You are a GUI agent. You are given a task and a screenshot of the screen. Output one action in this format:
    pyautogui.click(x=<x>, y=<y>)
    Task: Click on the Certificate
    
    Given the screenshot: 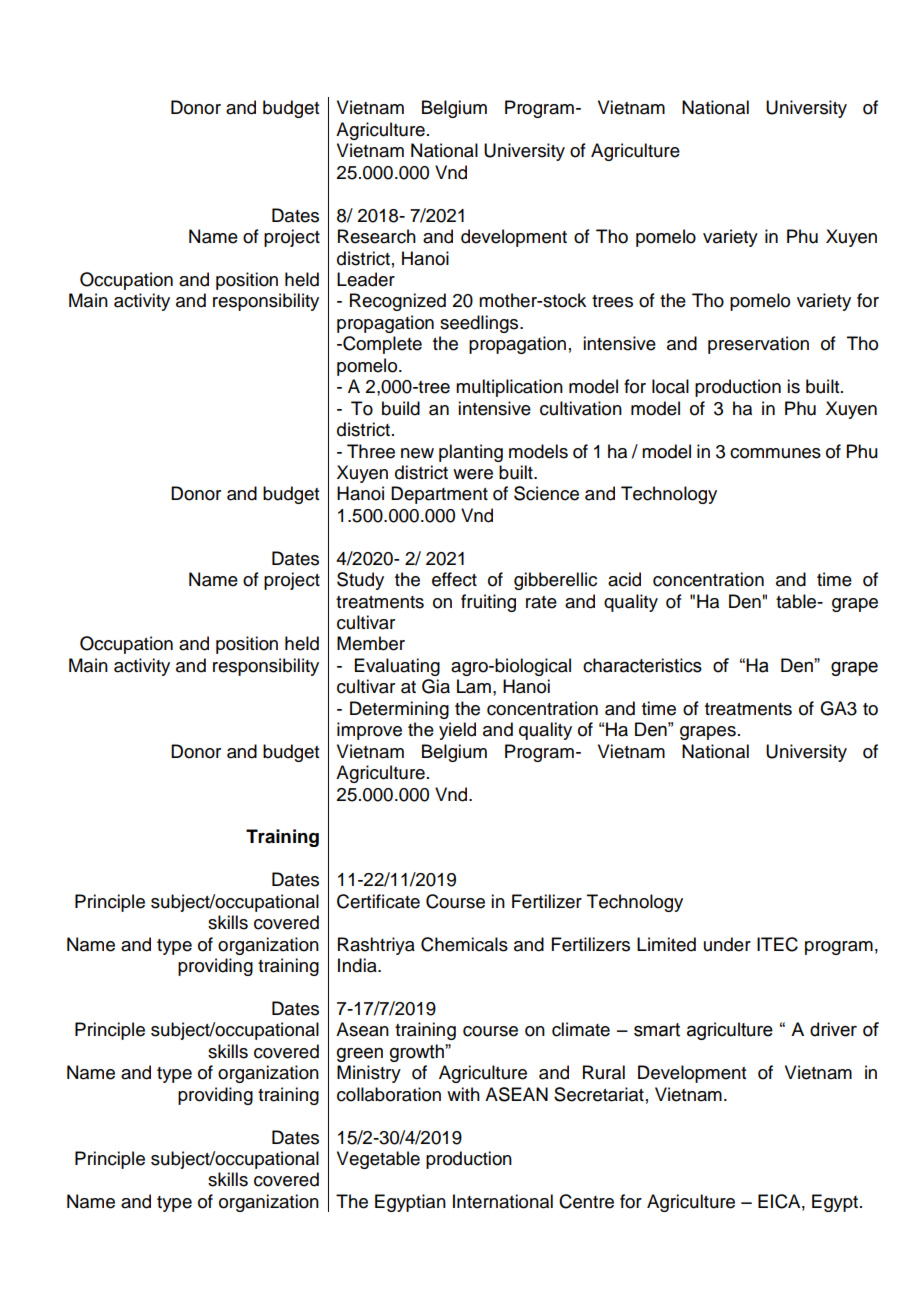 What is the action you would take?
    pyautogui.click(x=378, y=901)
